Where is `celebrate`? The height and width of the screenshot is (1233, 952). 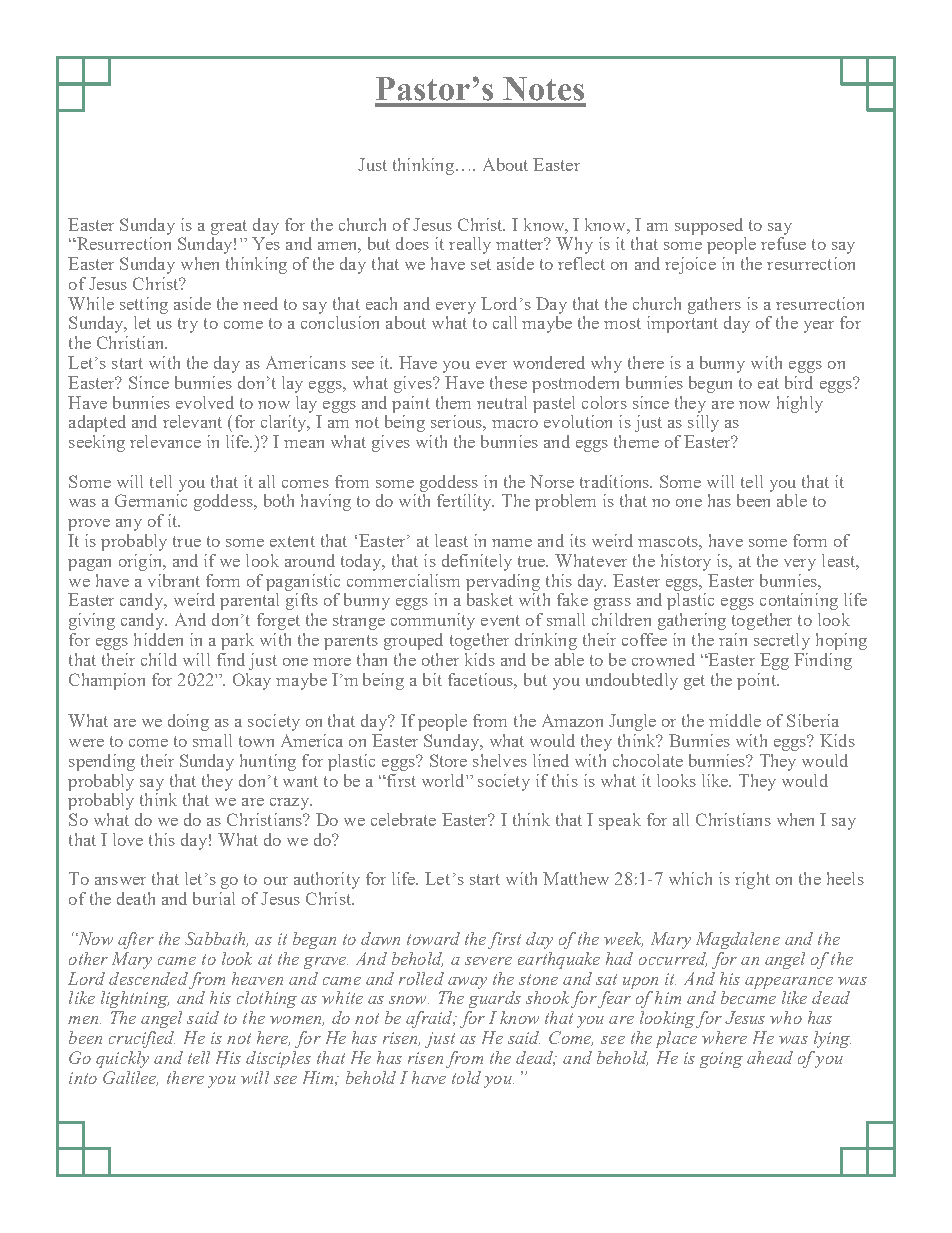
celebrate is located at coordinates (403, 819).
